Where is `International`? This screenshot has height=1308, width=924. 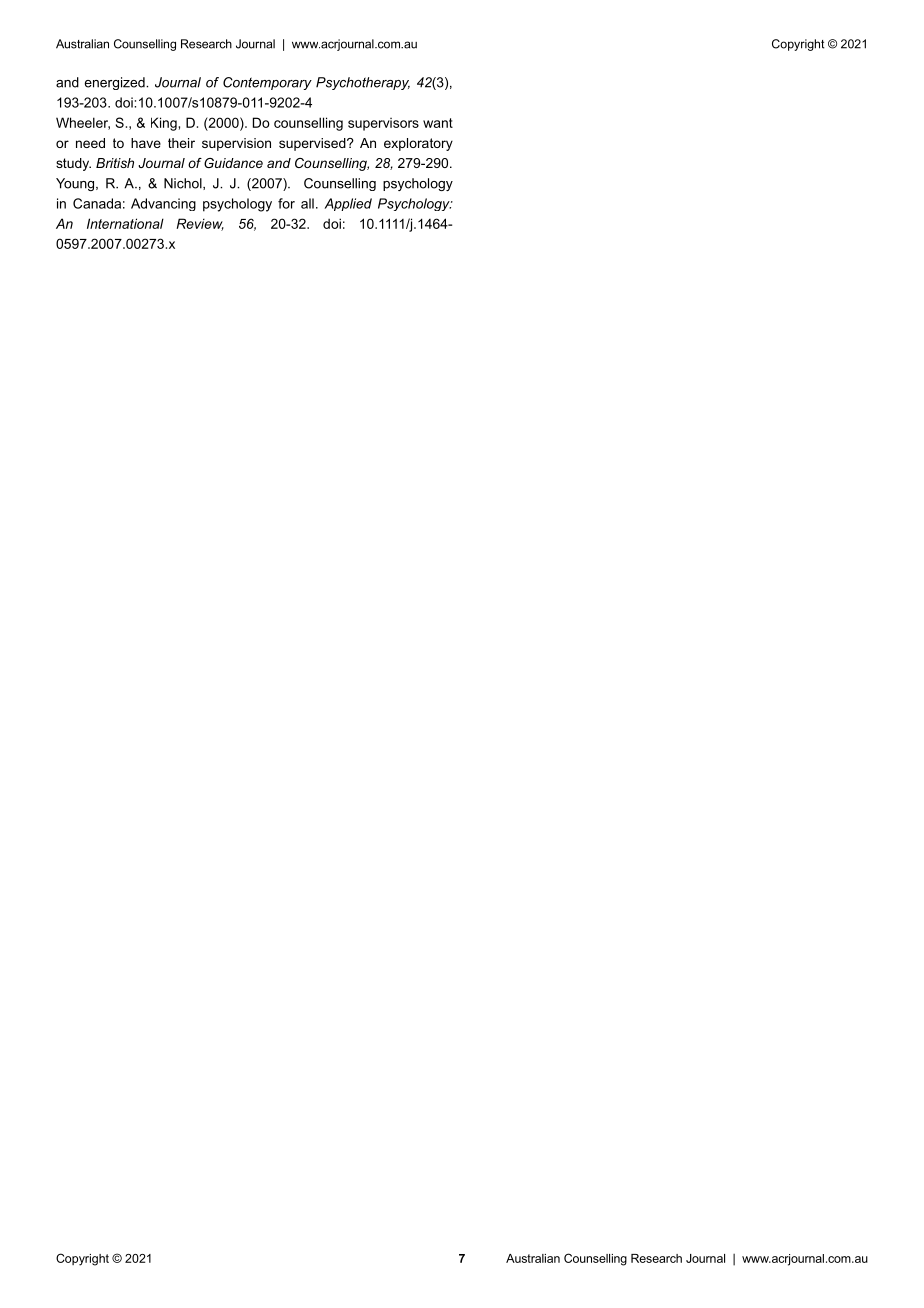
International is located at coordinates (125, 223).
